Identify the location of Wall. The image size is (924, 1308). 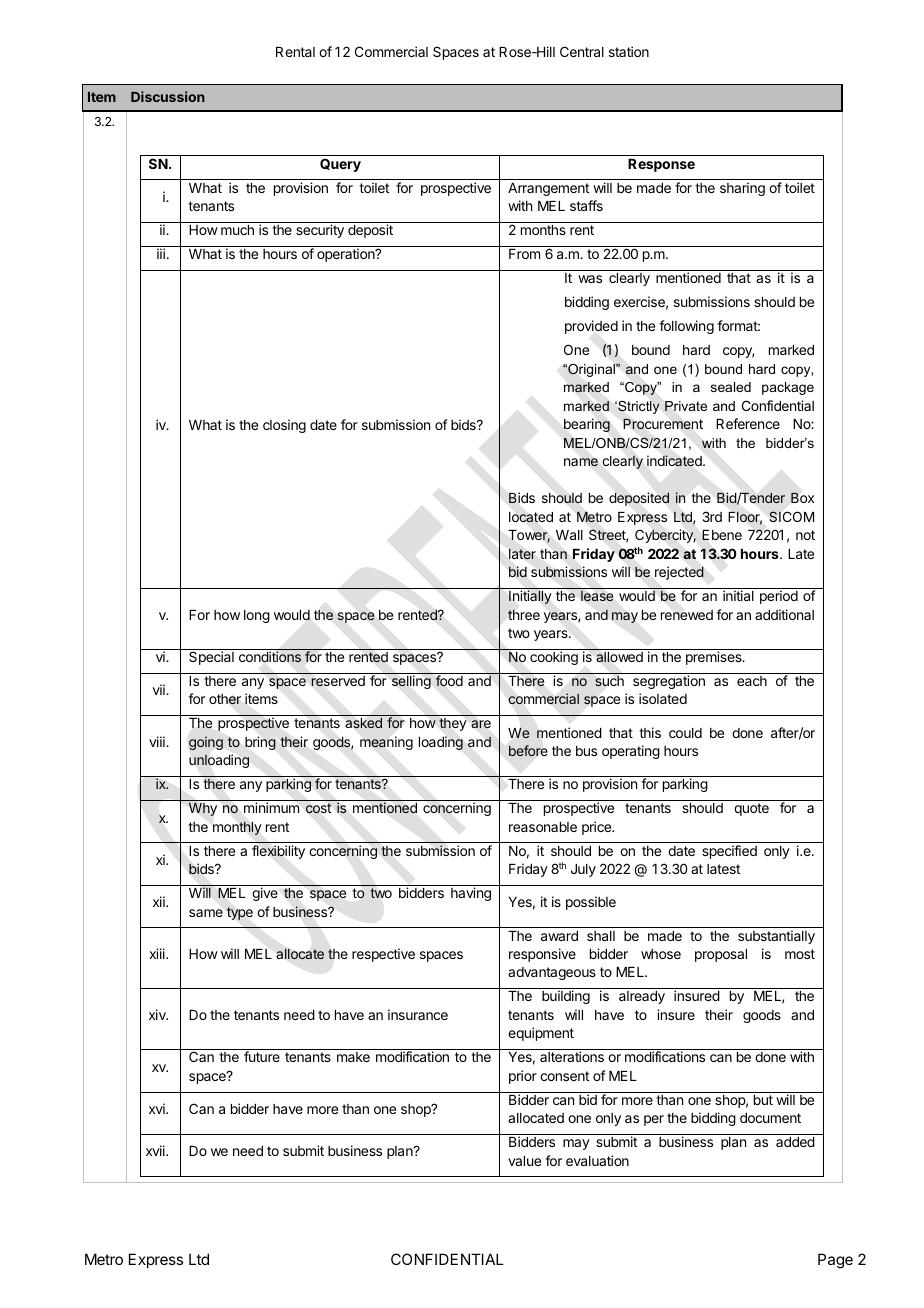
(569, 535).
